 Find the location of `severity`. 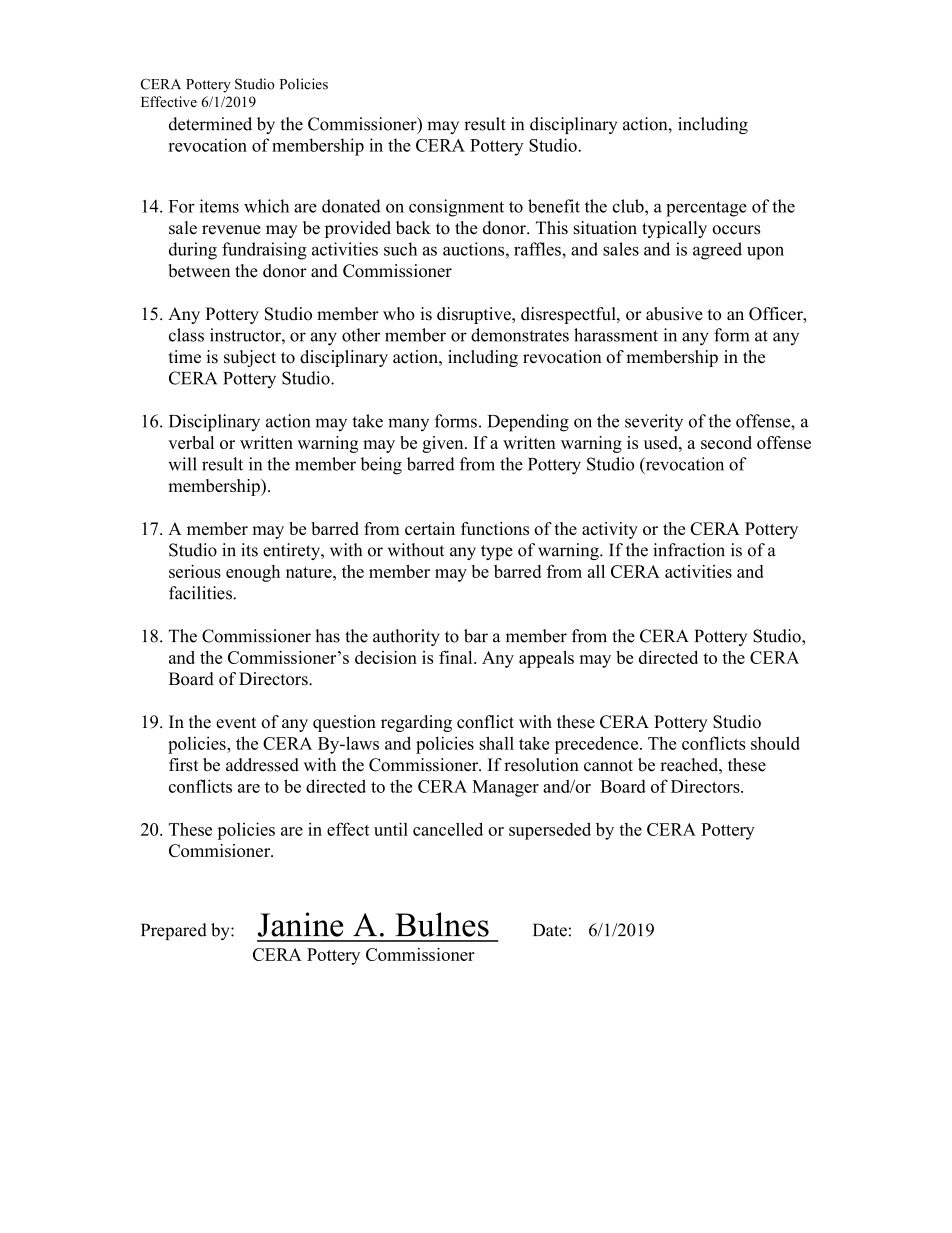

severity is located at coordinates (654, 422).
